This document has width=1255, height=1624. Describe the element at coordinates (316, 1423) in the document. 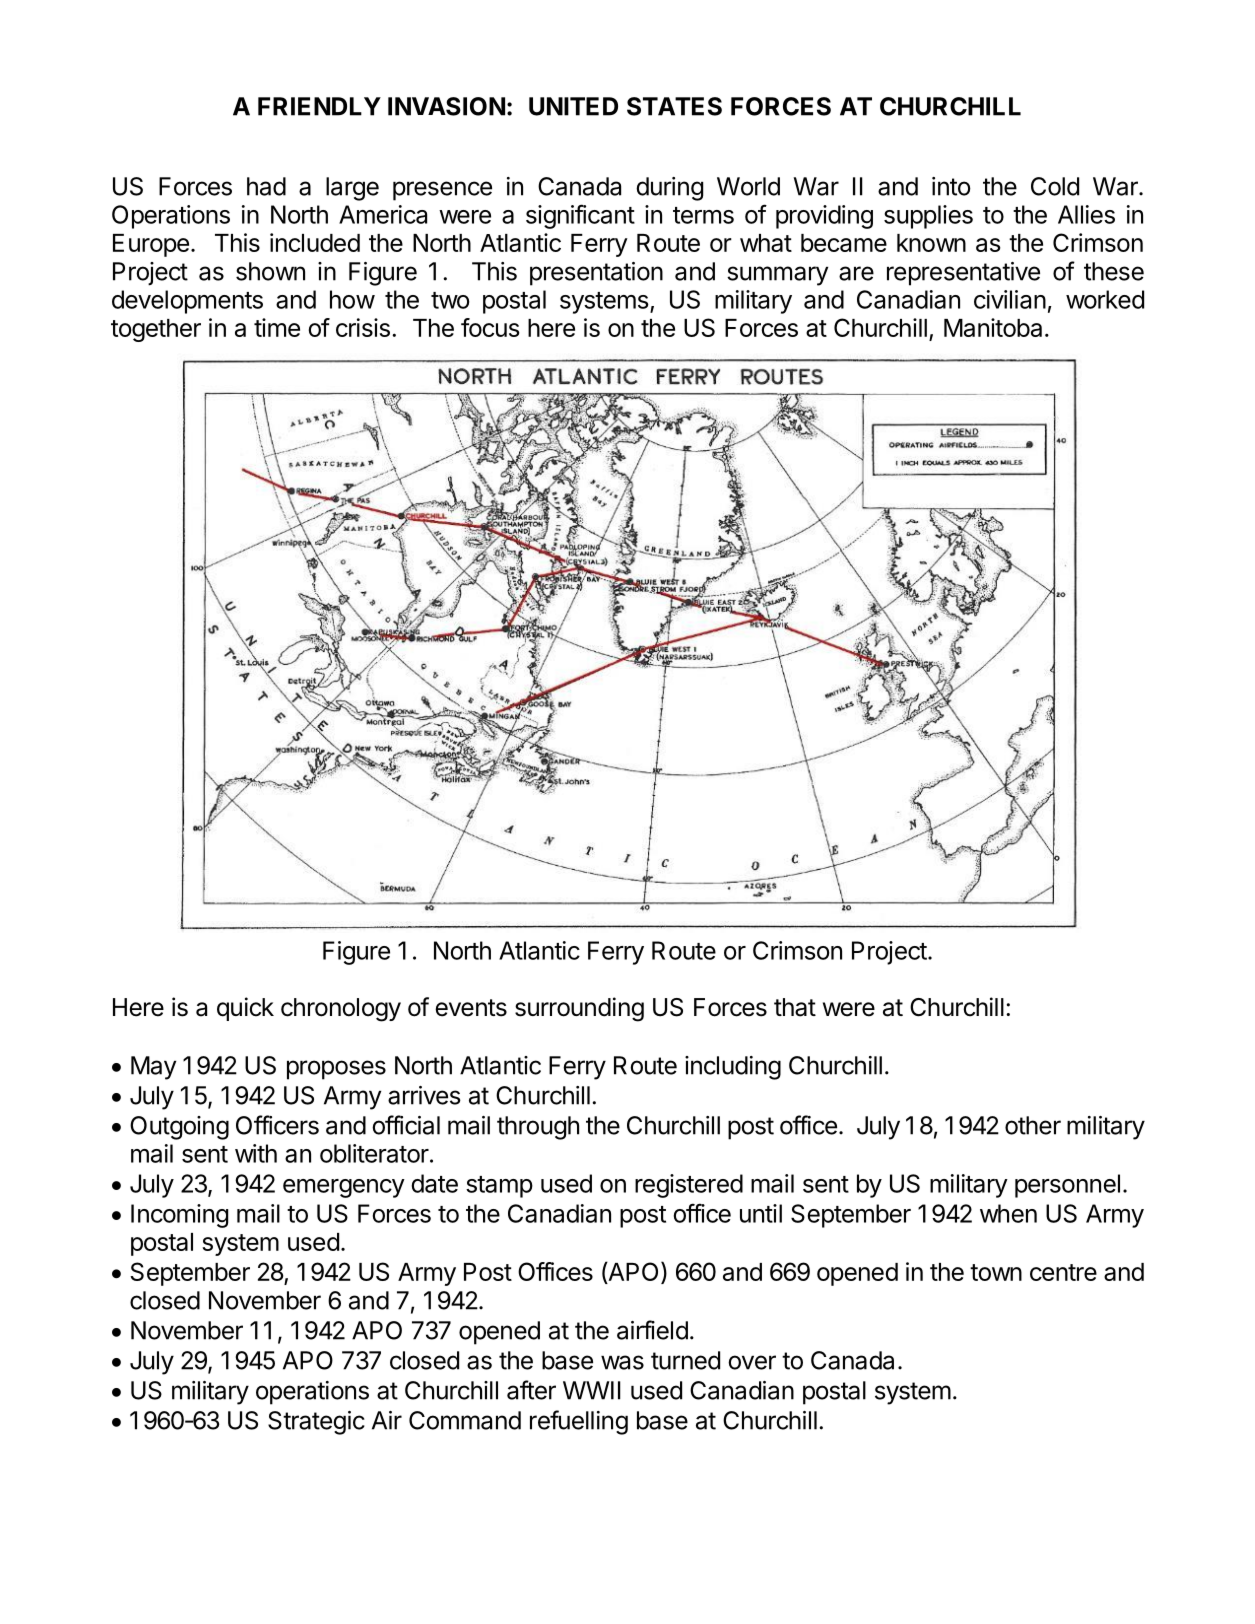

I see `Strategic` at that location.
